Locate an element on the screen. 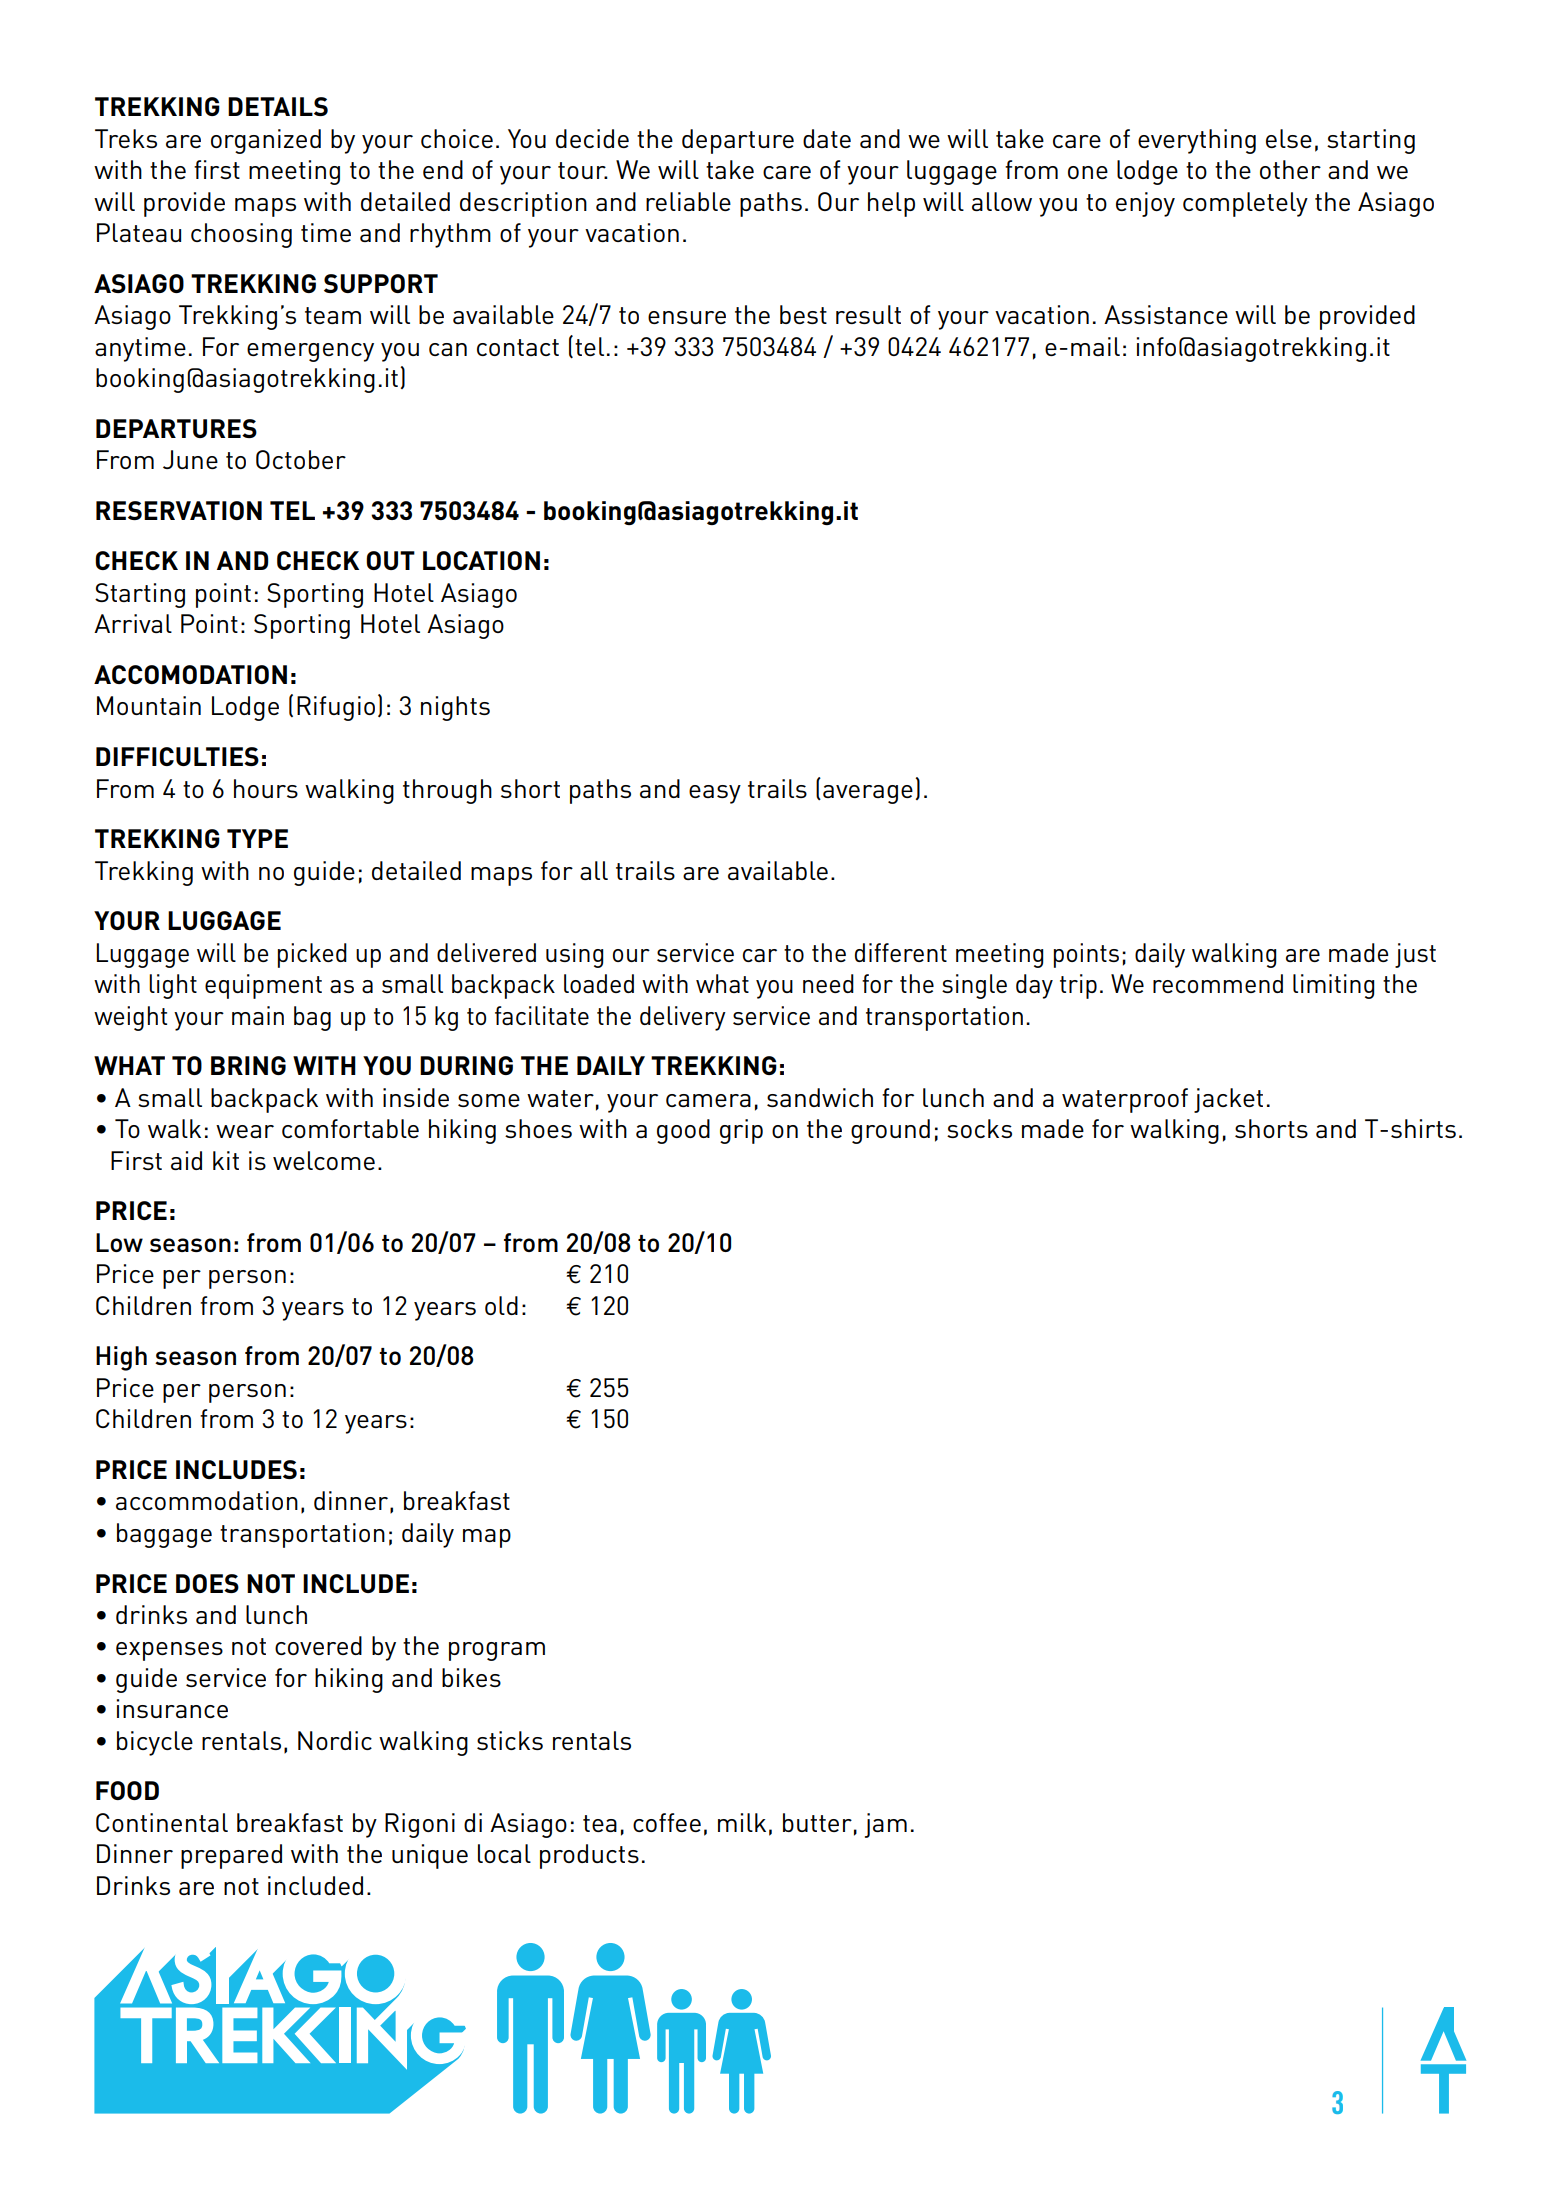  recommend is located at coordinates (1218, 983).
